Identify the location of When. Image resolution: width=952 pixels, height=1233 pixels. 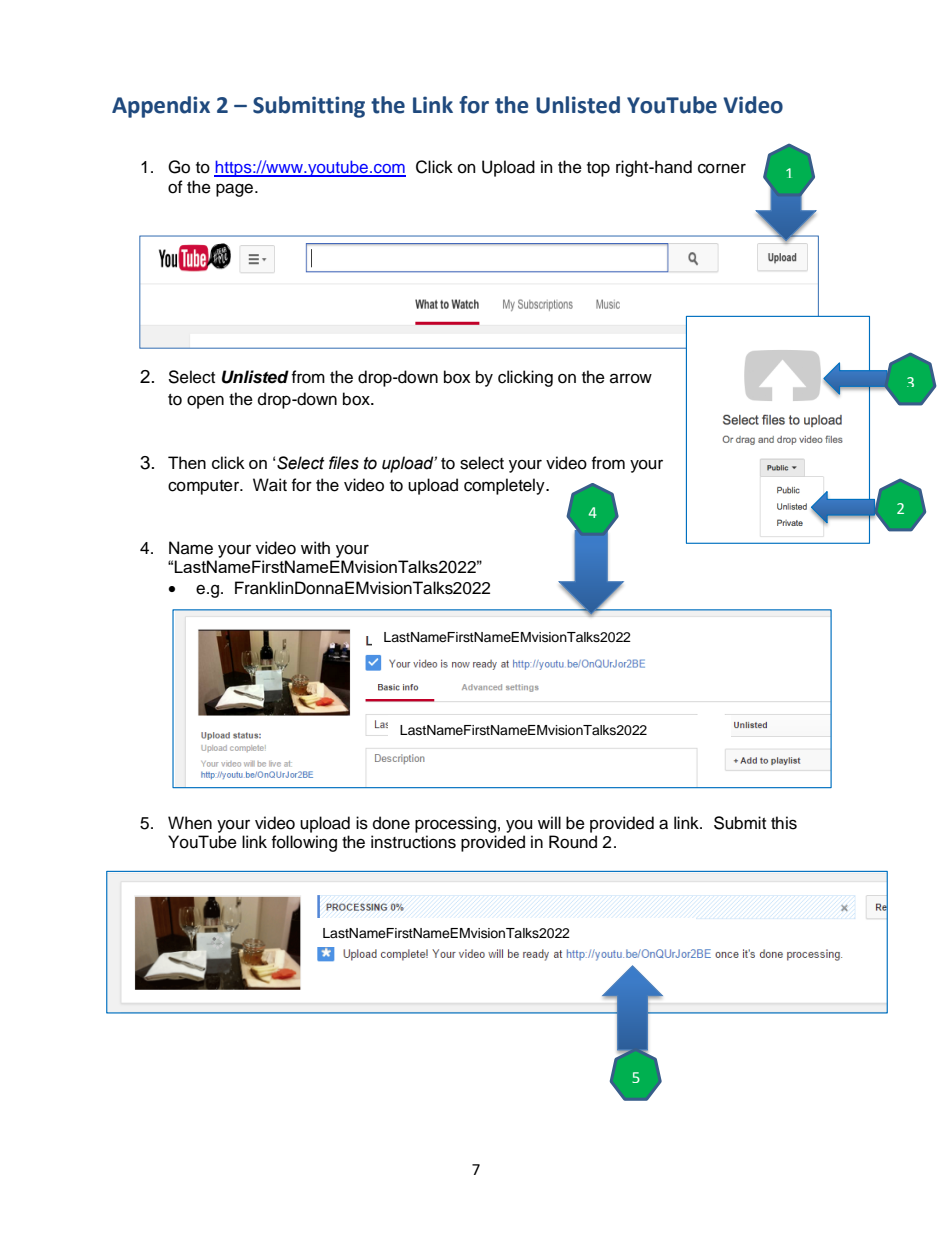
(190, 823).
